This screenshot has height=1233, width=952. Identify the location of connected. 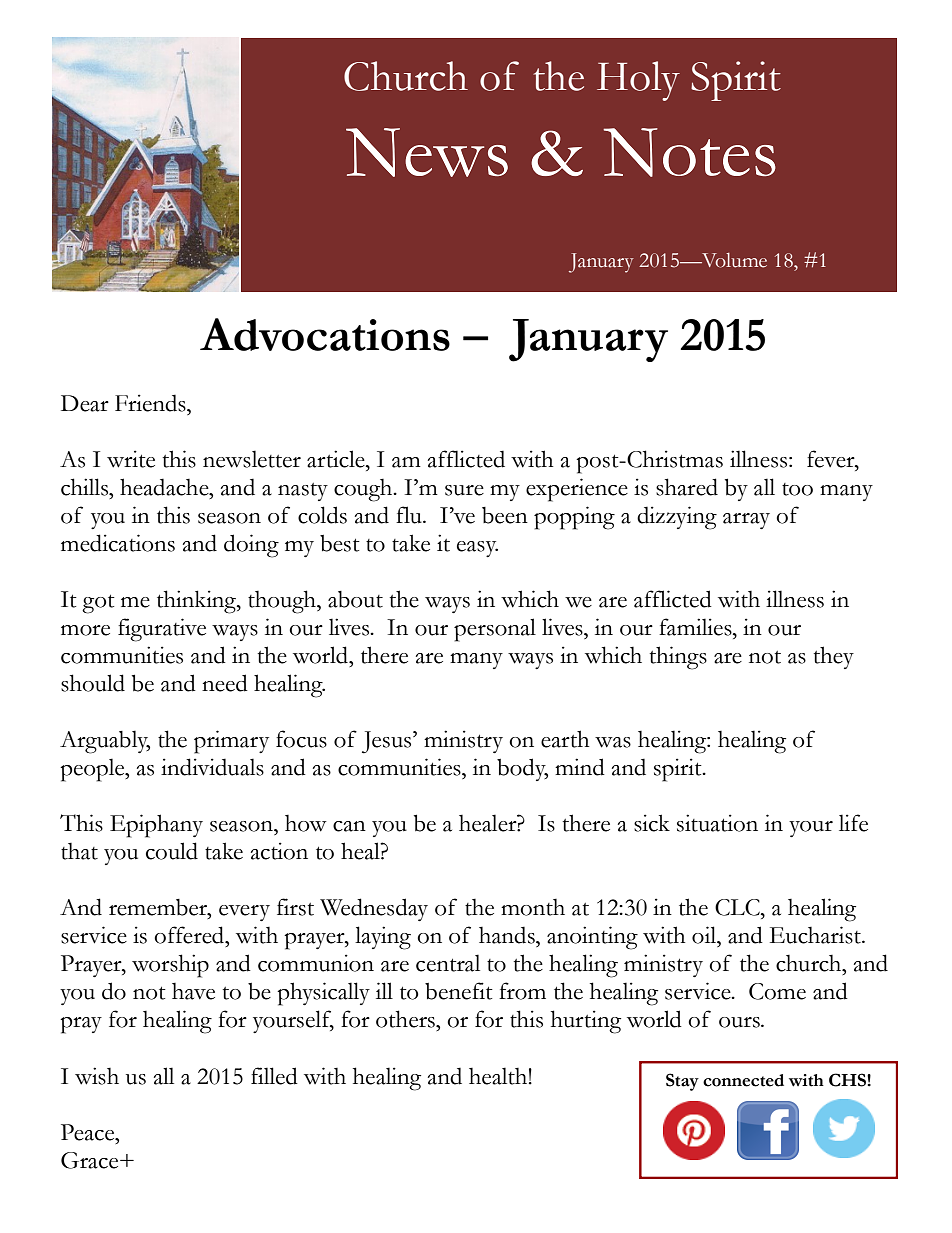
(743, 1080).
